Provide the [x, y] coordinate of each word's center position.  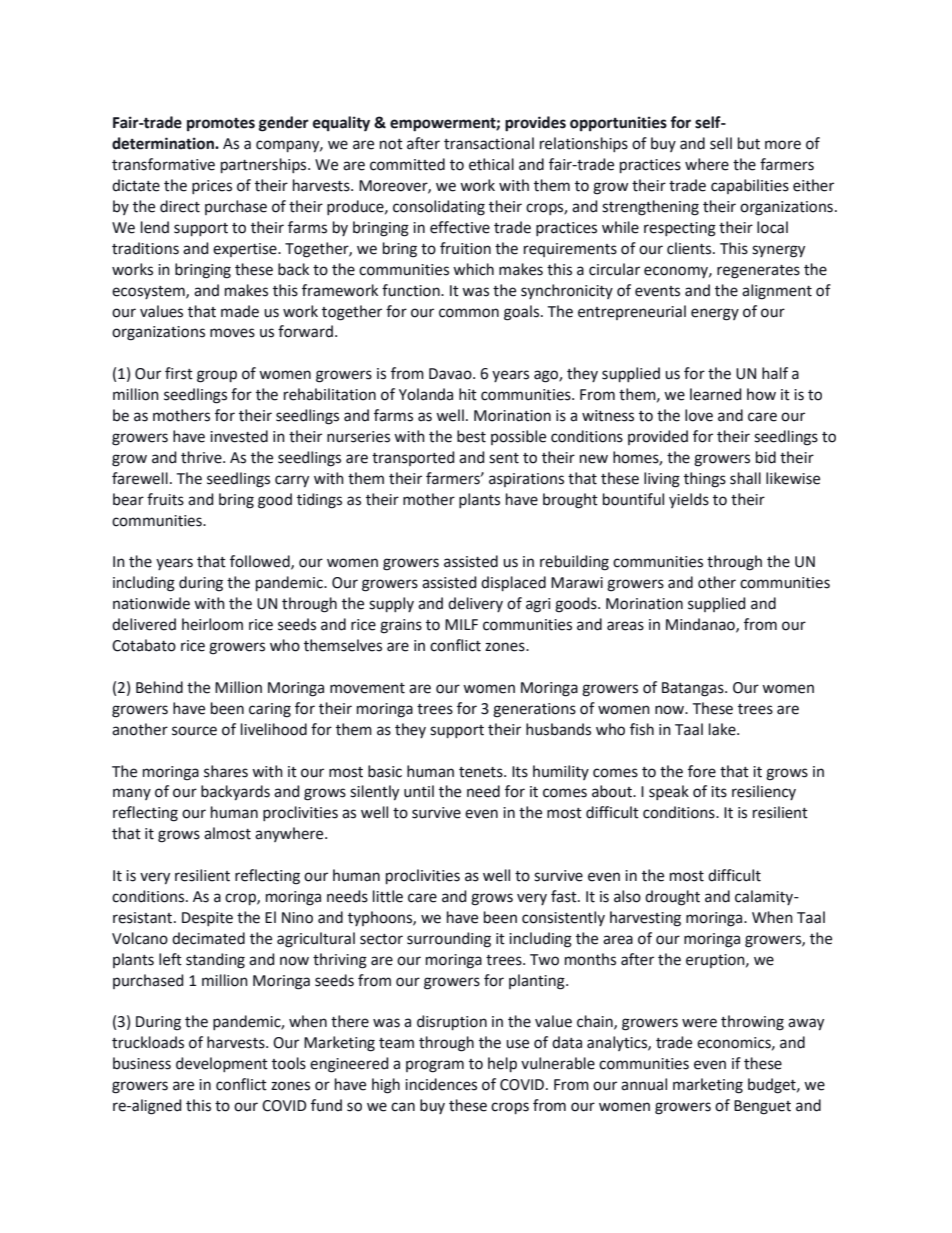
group [217, 376]
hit [468, 394]
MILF [461, 624]
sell [721, 143]
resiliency [764, 792]
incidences [441, 1084]
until [419, 791]
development [222, 1064]
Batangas [694, 689]
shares [226, 771]
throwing [752, 1023]
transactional [489, 143]
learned [716, 394]
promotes [221, 125]
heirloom [212, 624]
